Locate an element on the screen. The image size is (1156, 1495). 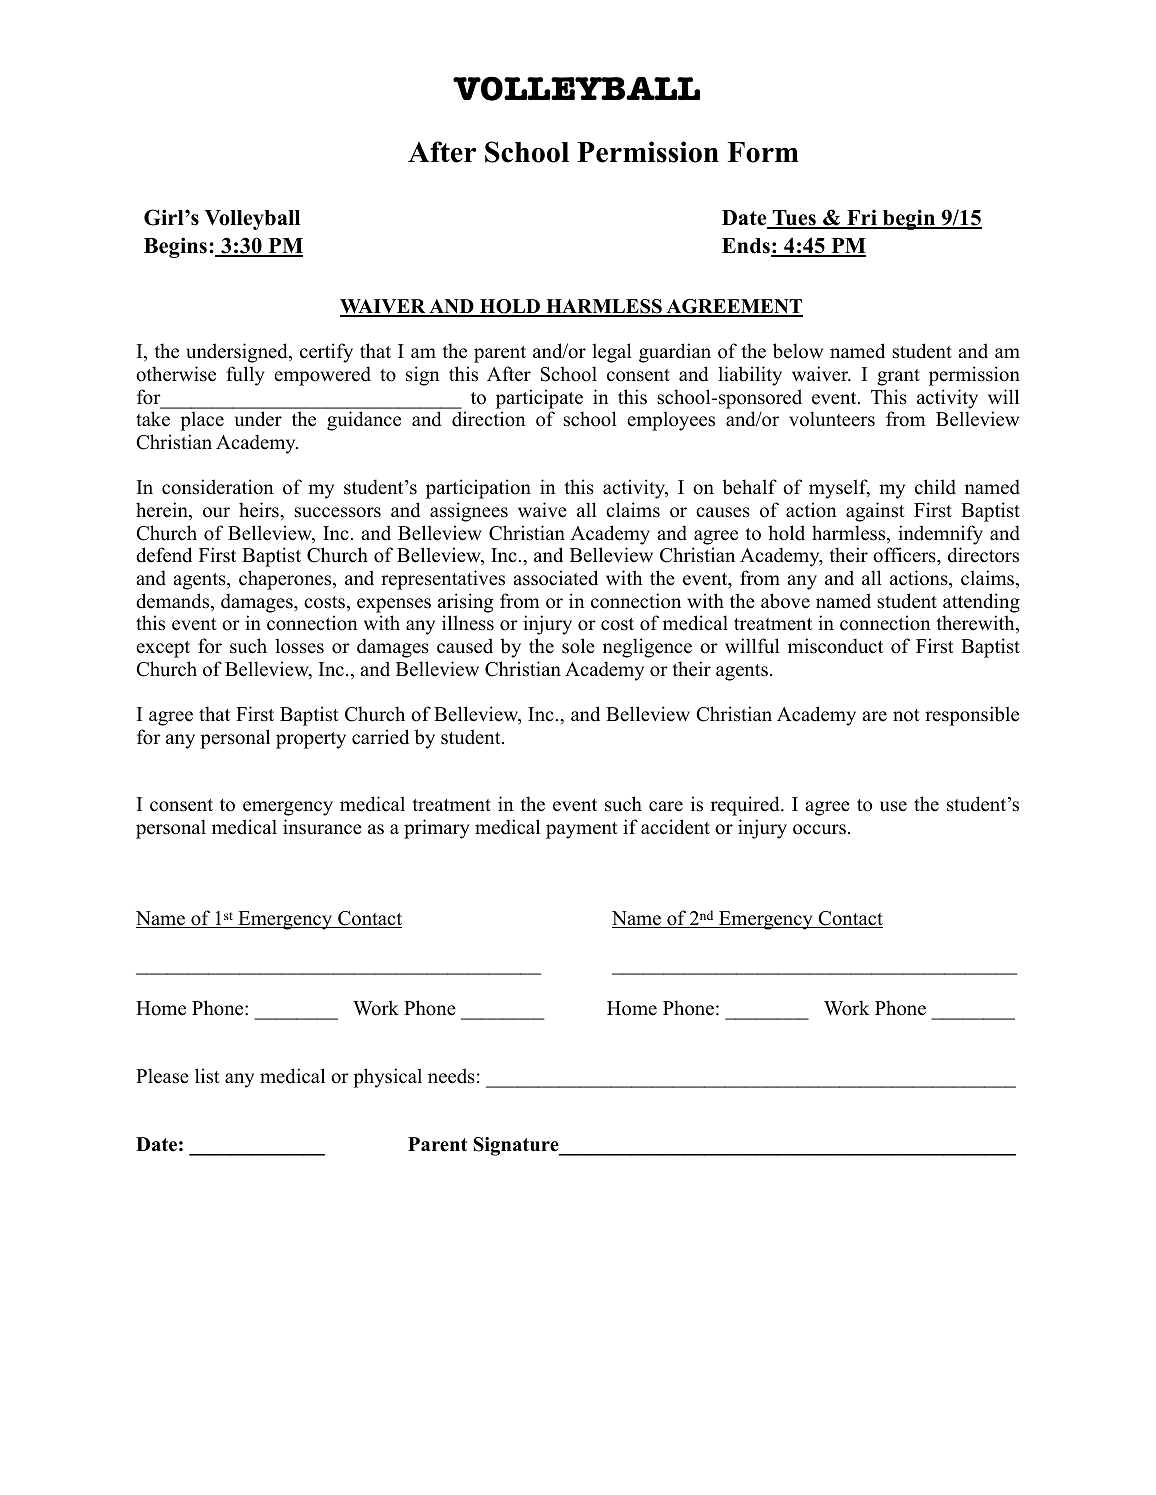
occurs is located at coordinates (819, 829).
